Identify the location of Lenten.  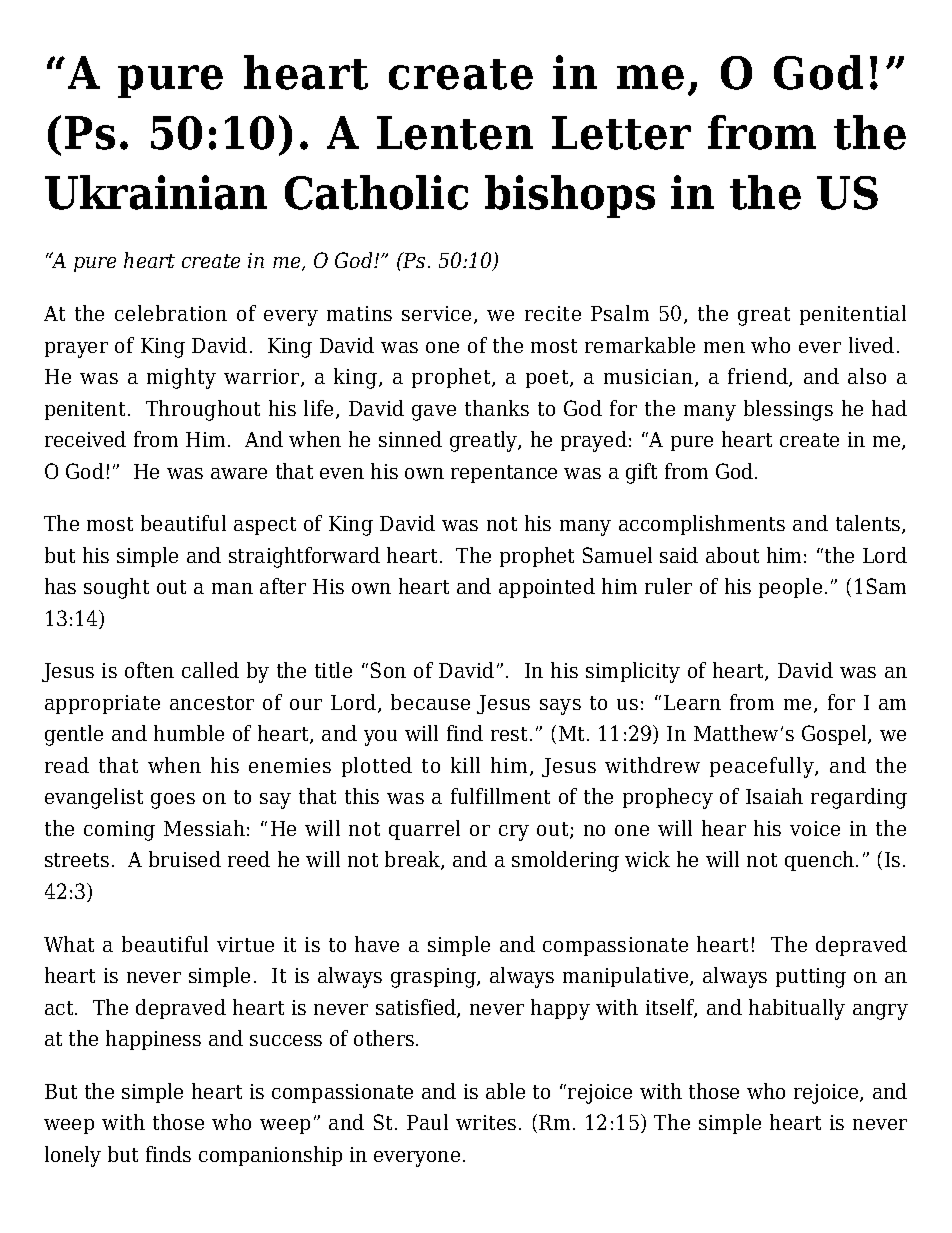
(455, 133).
